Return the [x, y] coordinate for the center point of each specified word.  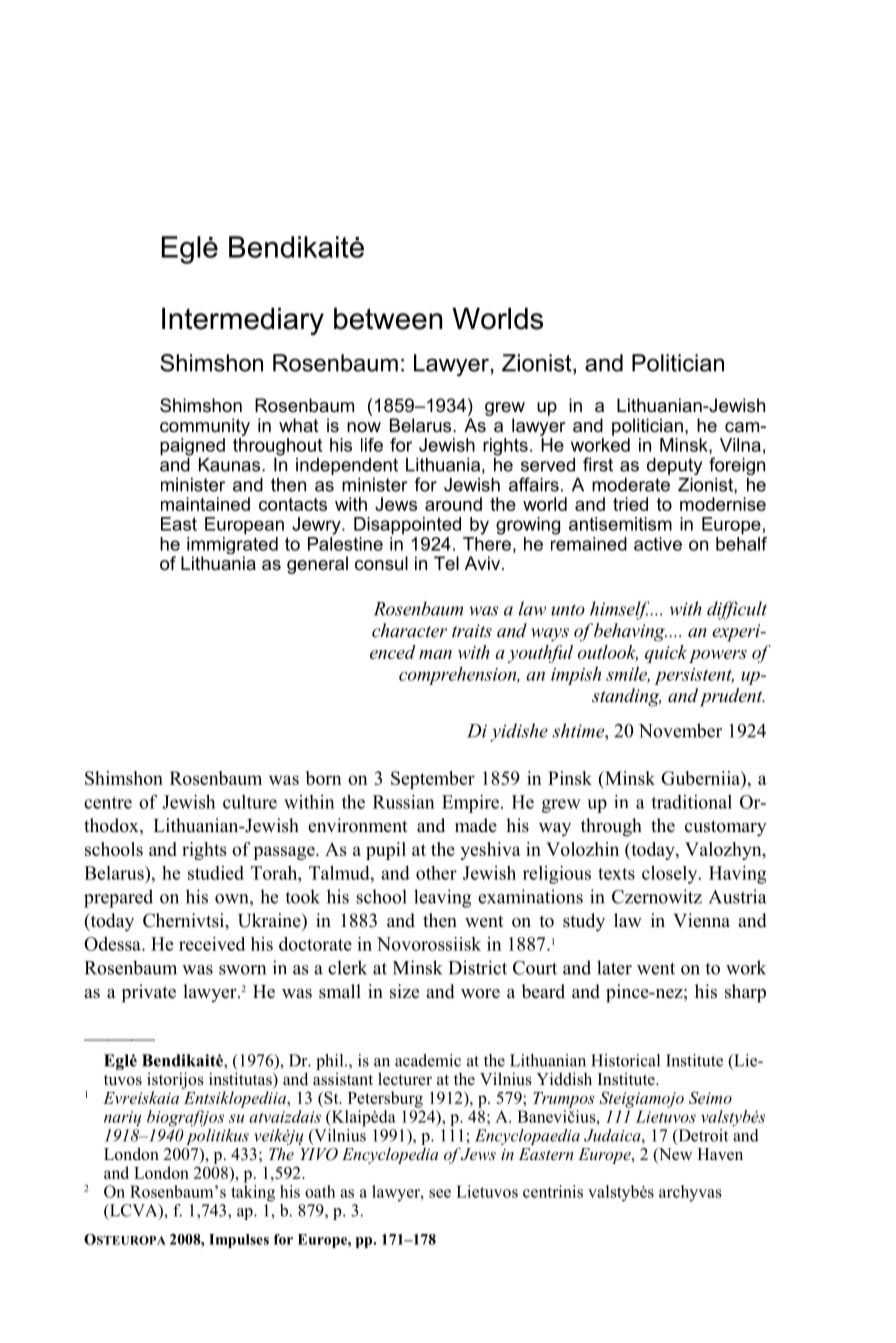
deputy [674, 466]
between [388, 318]
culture [250, 802]
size [404, 991]
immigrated [232, 545]
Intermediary [243, 321]
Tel [446, 563]
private [149, 993]
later [614, 967]
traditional [692, 802]
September [433, 780]
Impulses [239, 1241]
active [658, 544]
